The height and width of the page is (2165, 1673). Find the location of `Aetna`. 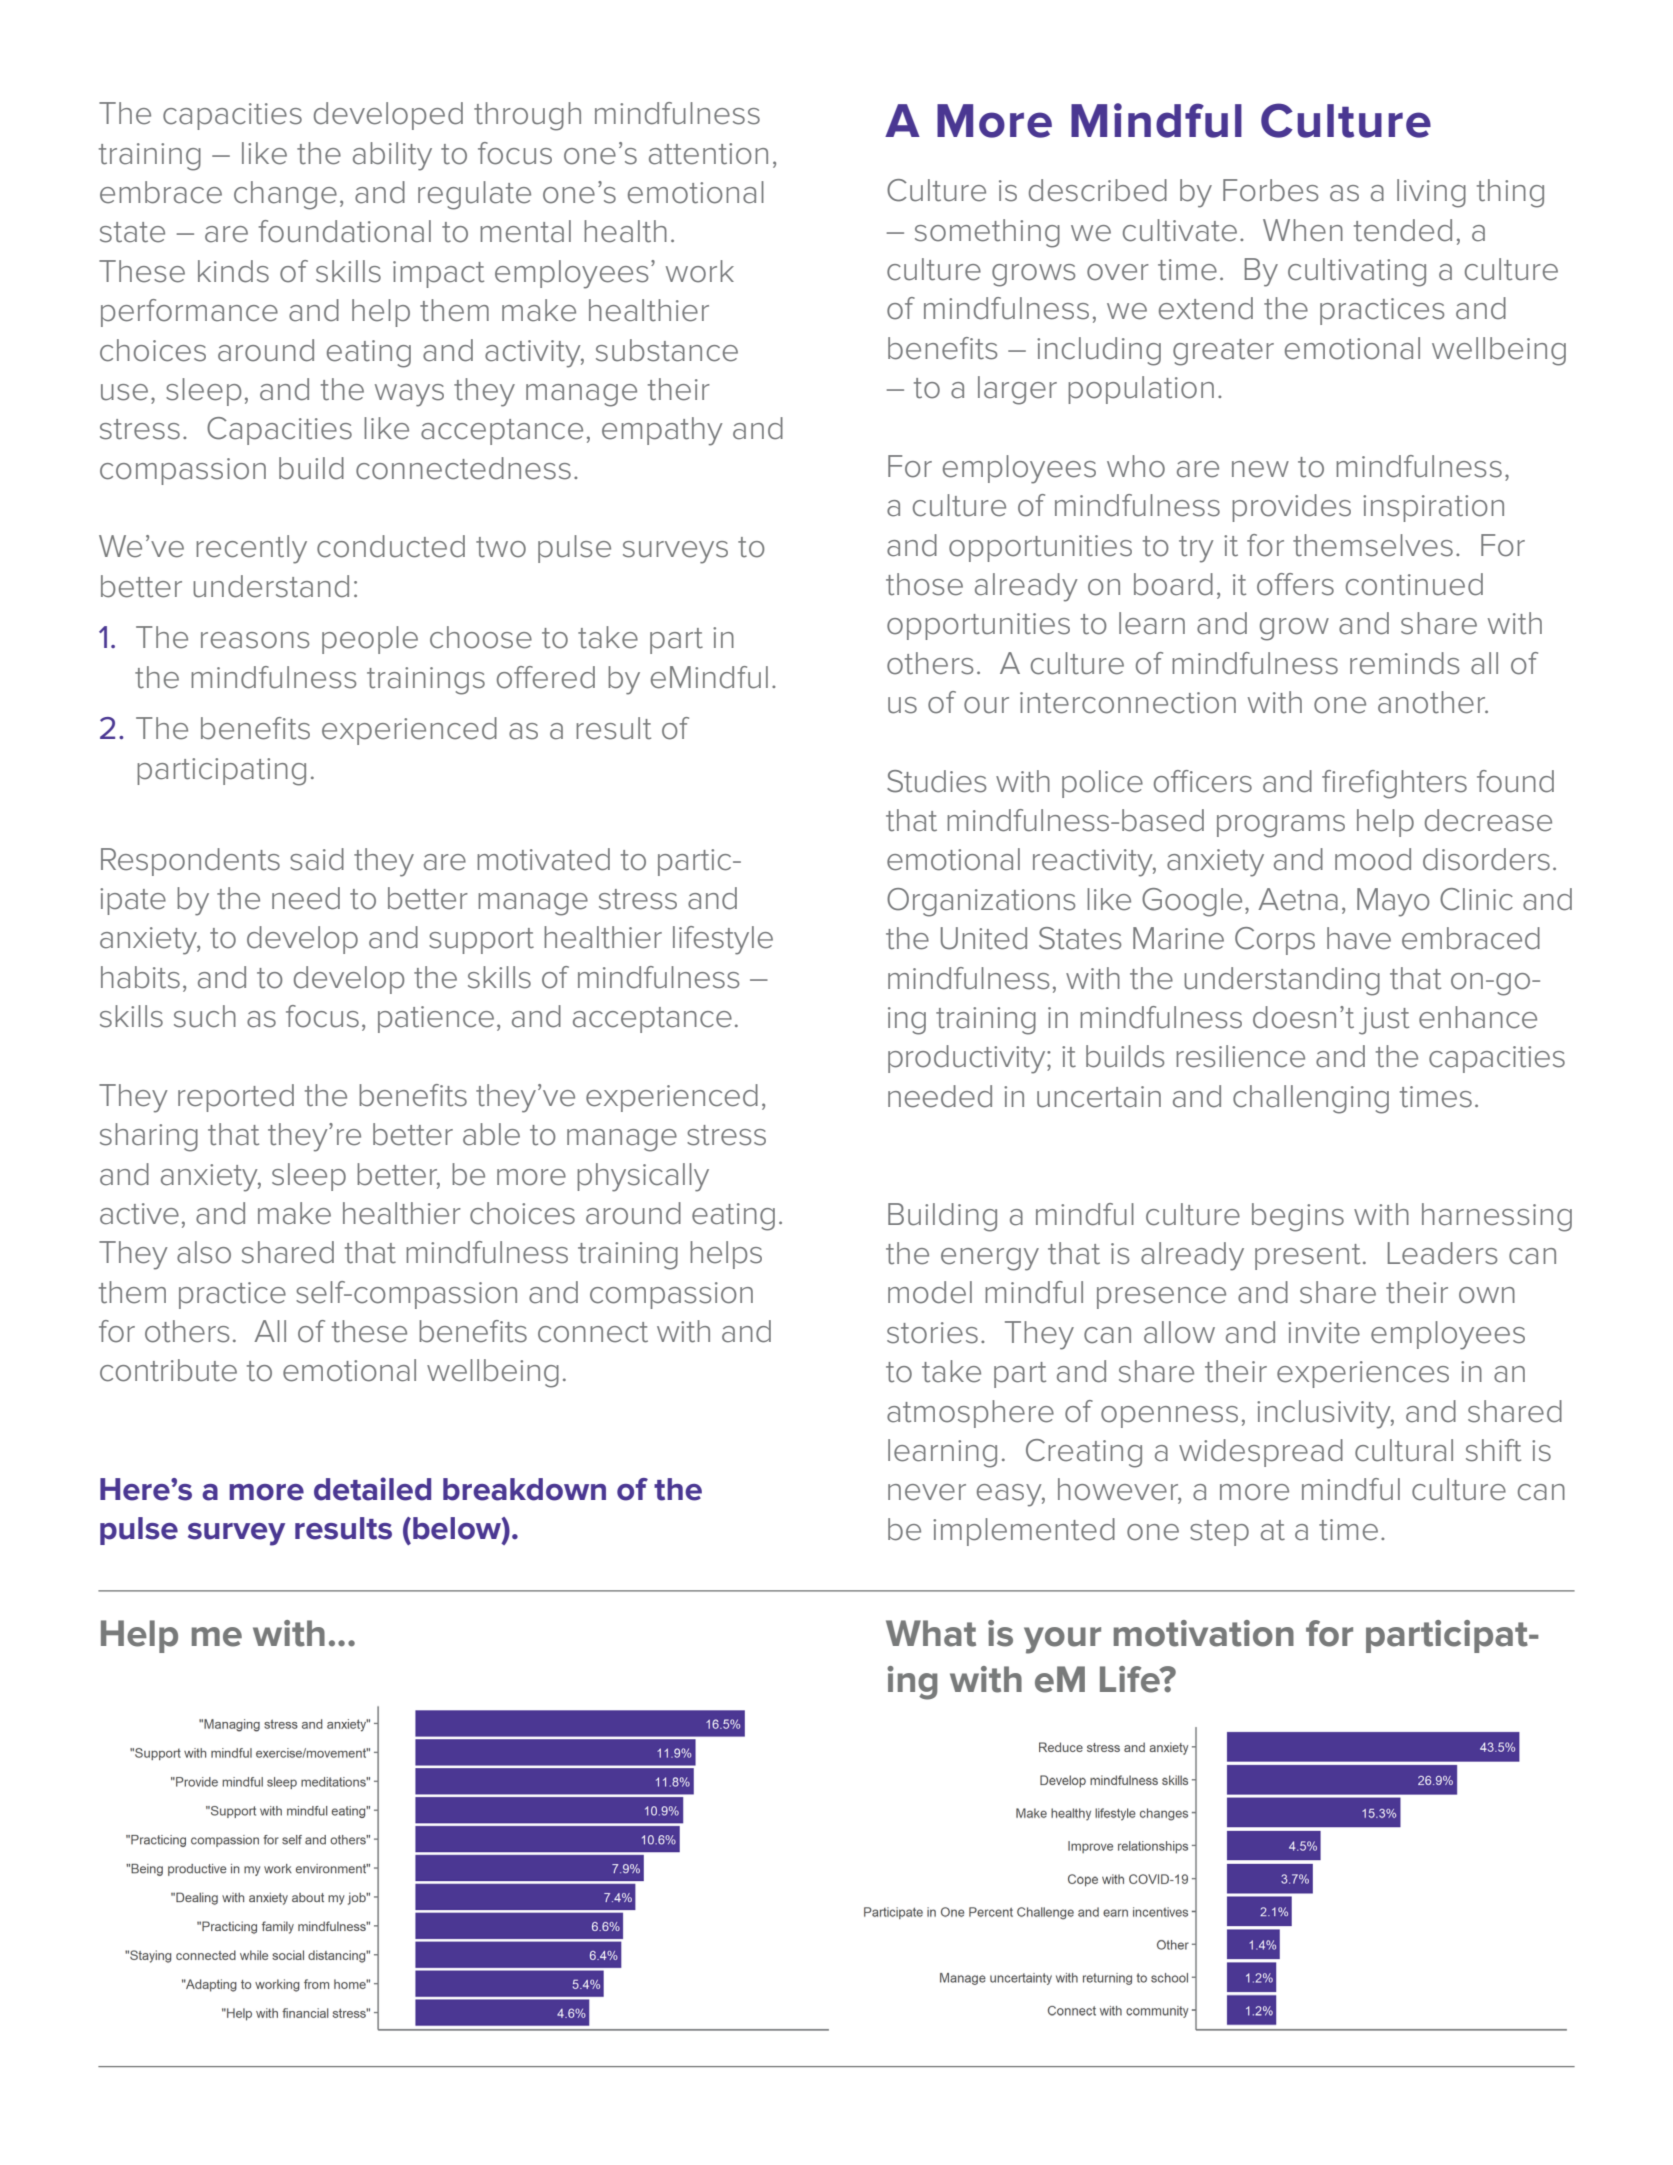

Aetna is located at coordinates (1298, 899).
